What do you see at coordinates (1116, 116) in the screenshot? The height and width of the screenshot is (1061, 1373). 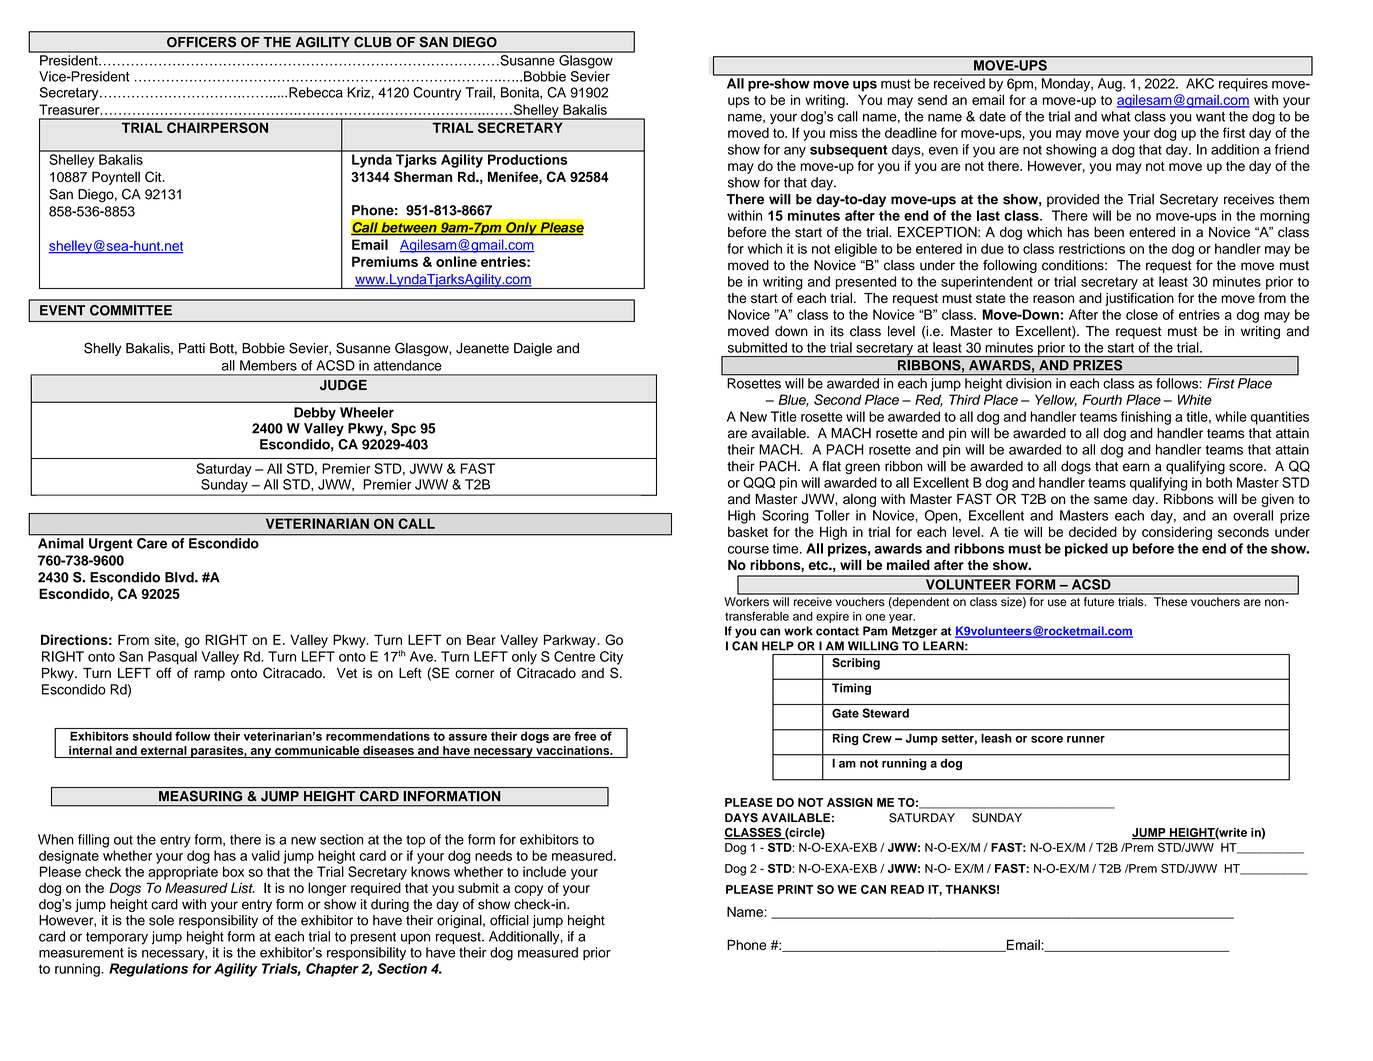 I see `what` at bounding box center [1116, 116].
